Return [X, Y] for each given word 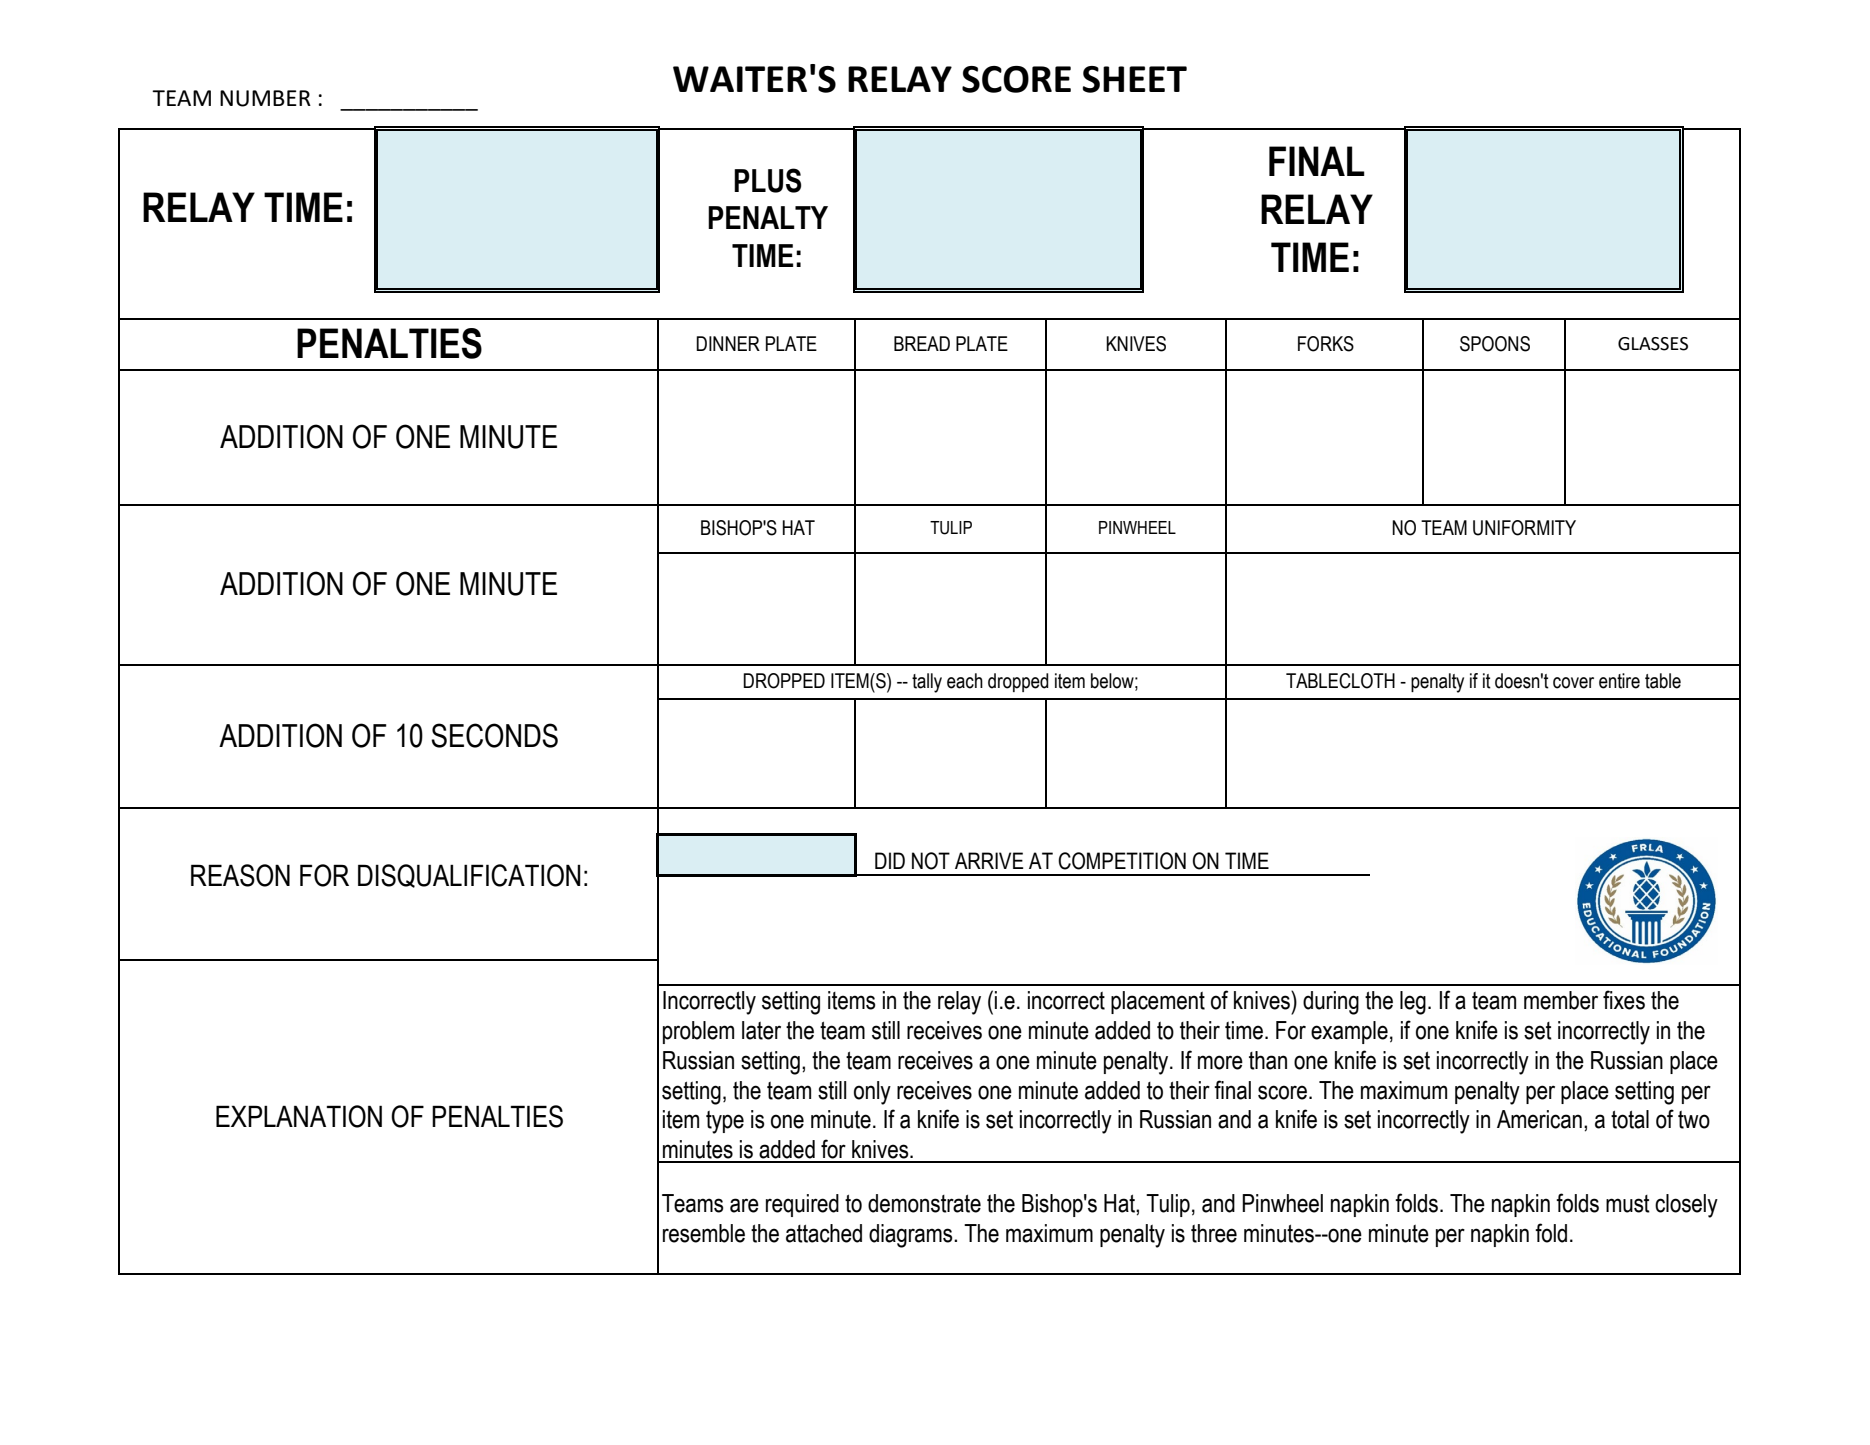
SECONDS [494, 735]
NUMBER [265, 98]
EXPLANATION [299, 1116]
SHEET [1134, 79]
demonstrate [924, 1203]
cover [1573, 683]
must [1628, 1204]
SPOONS [1495, 344]
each [965, 681]
